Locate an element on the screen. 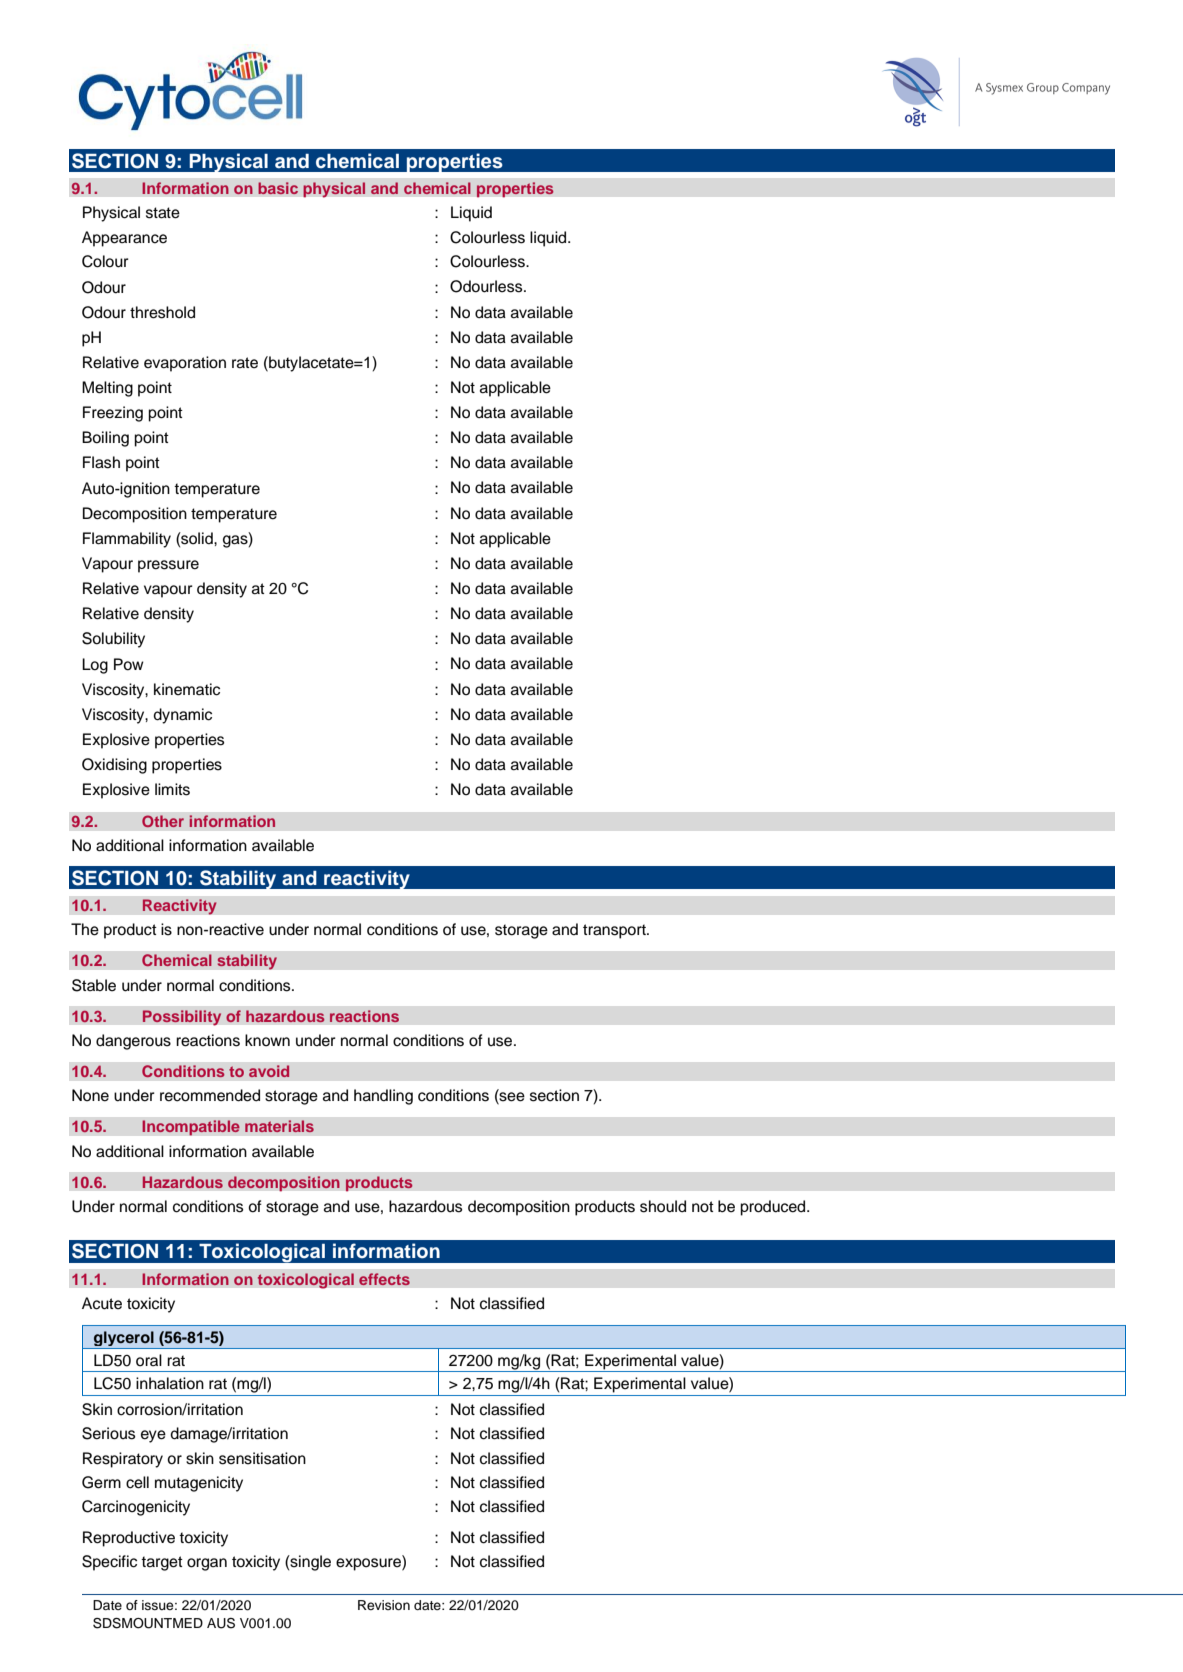  handling is located at coordinates (383, 1097).
